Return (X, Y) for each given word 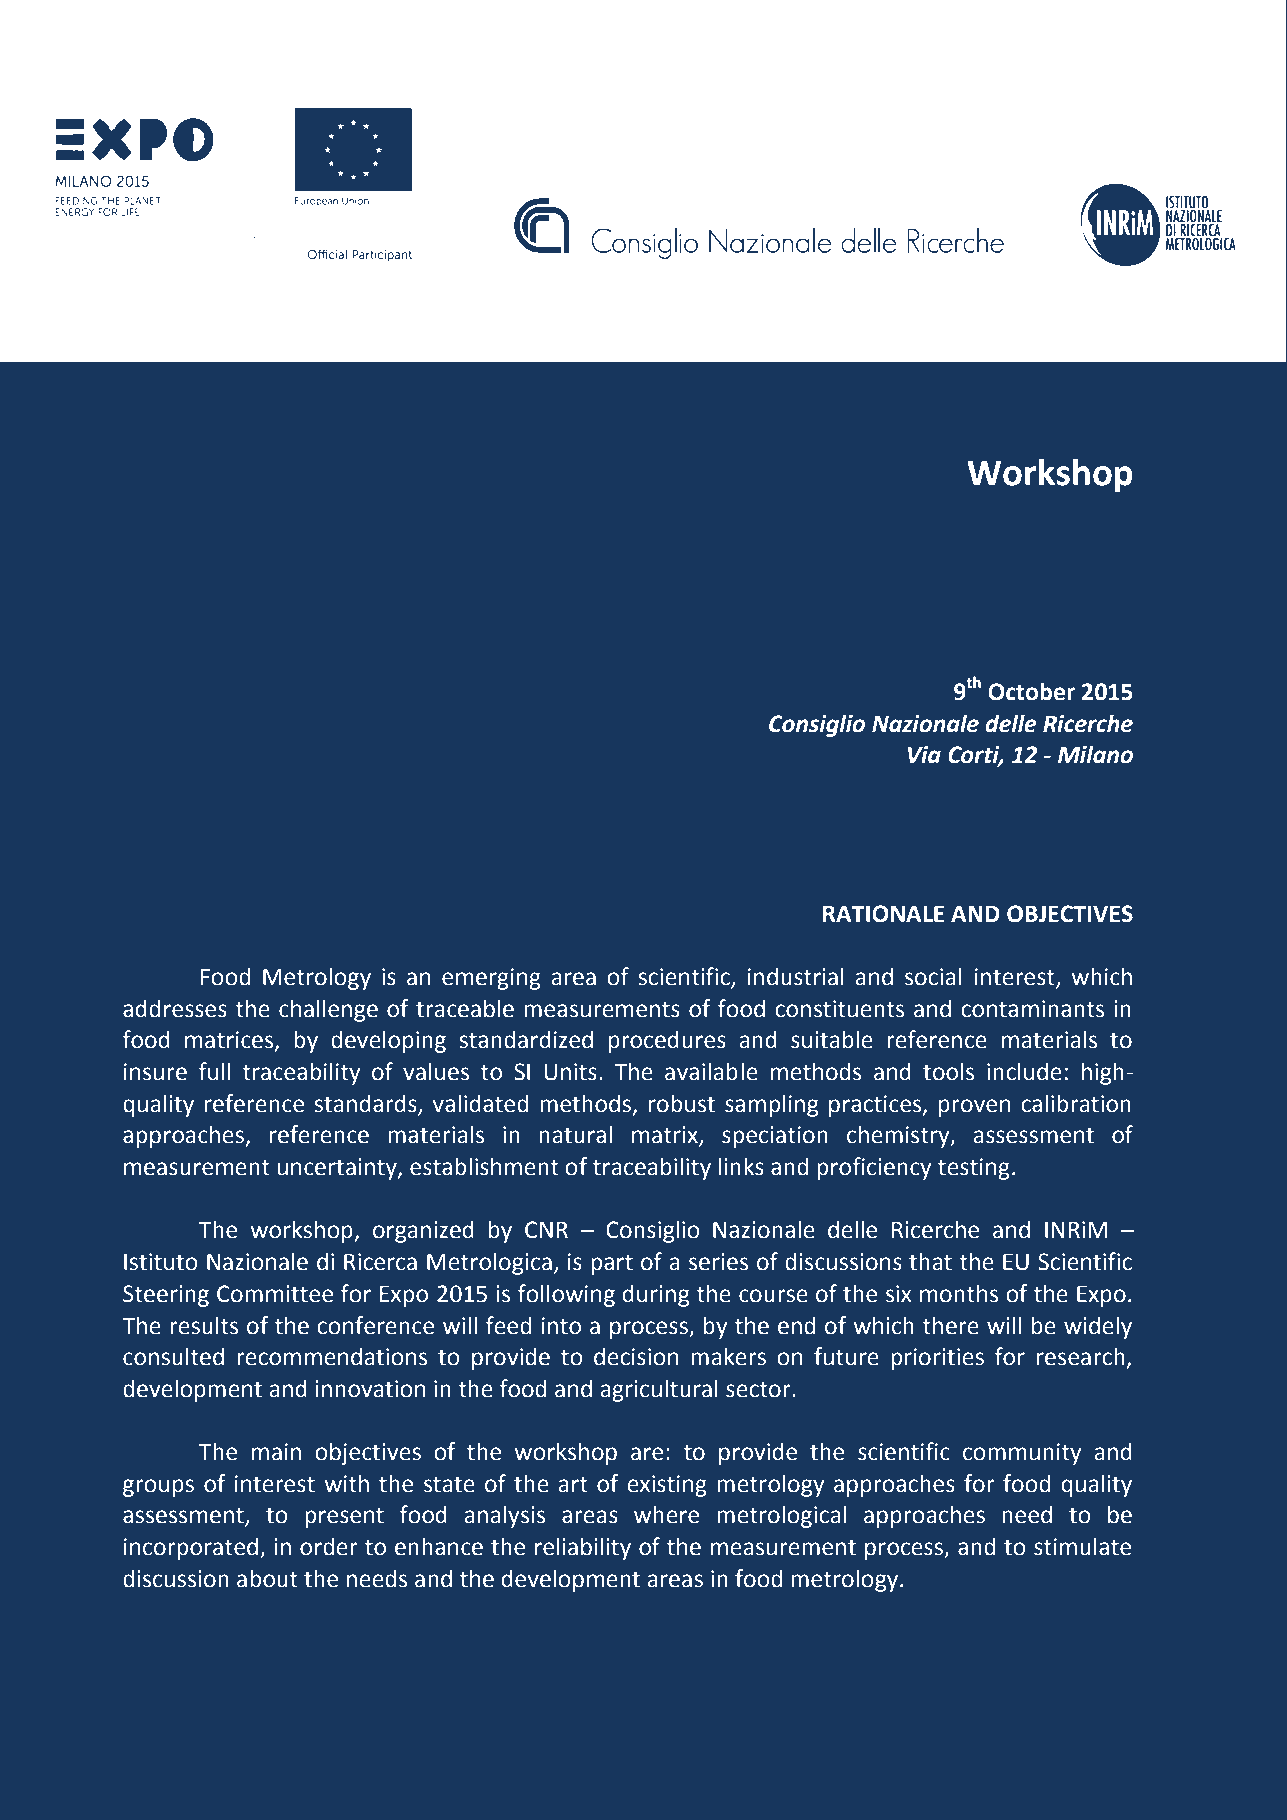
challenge (328, 1010)
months (959, 1293)
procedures (667, 1041)
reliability (583, 1548)
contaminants (1032, 1009)
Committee (275, 1294)
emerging (491, 979)
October (1031, 691)
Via (924, 755)
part (612, 1264)
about (267, 1578)
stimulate (1082, 1546)
